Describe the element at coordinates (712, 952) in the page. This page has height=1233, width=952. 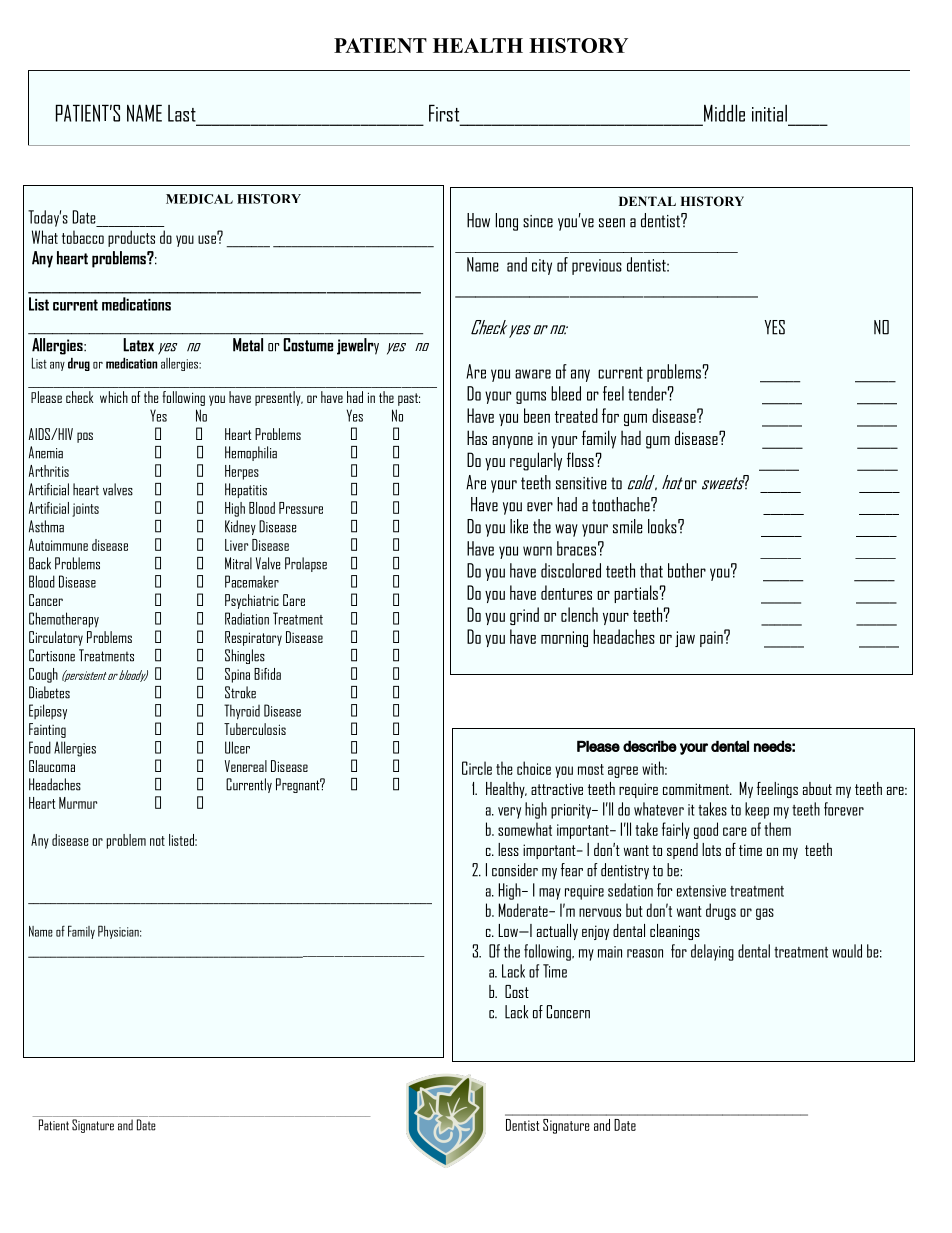
I see `delaying` at that location.
